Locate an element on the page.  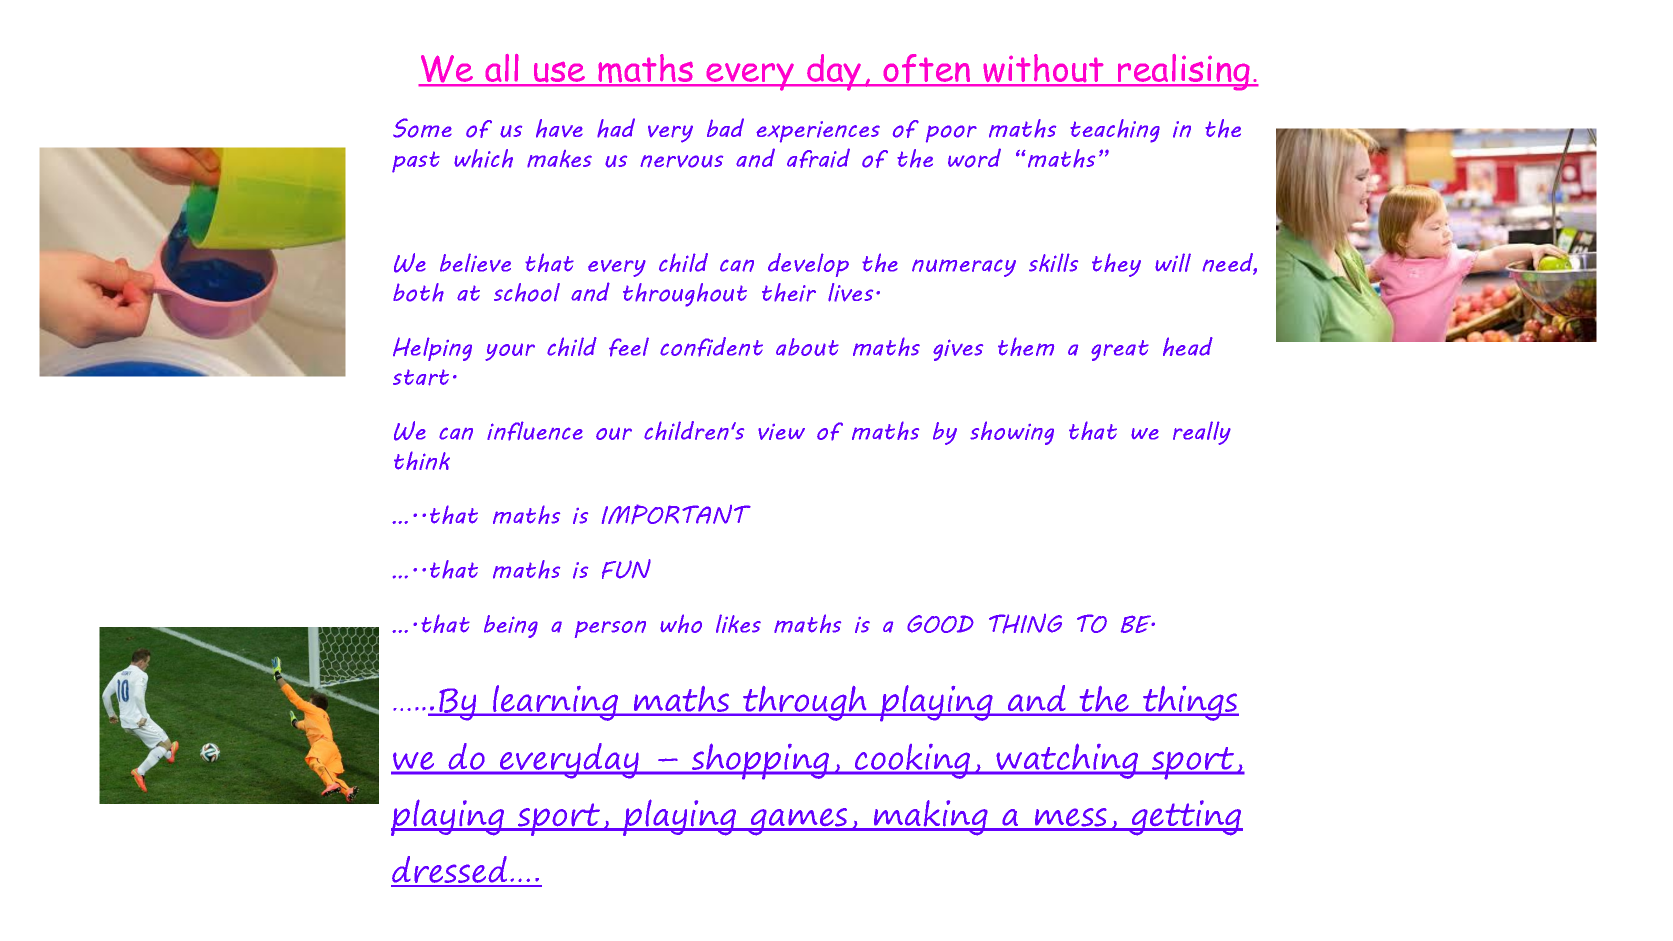
making is located at coordinates (931, 818).
